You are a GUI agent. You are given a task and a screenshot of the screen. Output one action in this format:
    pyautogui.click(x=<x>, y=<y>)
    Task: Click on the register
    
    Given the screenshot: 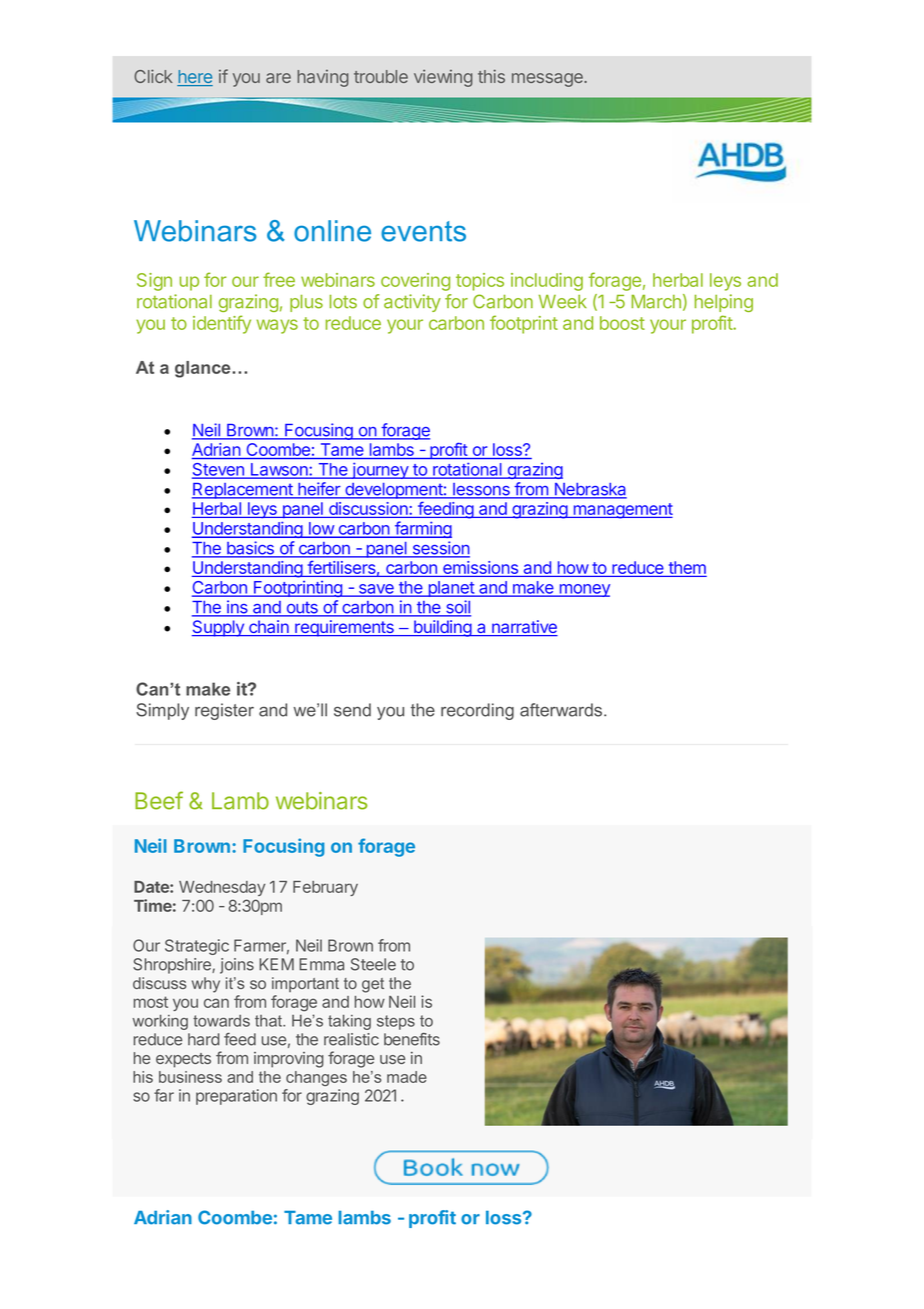 What is the action you would take?
    pyautogui.click(x=224, y=711)
